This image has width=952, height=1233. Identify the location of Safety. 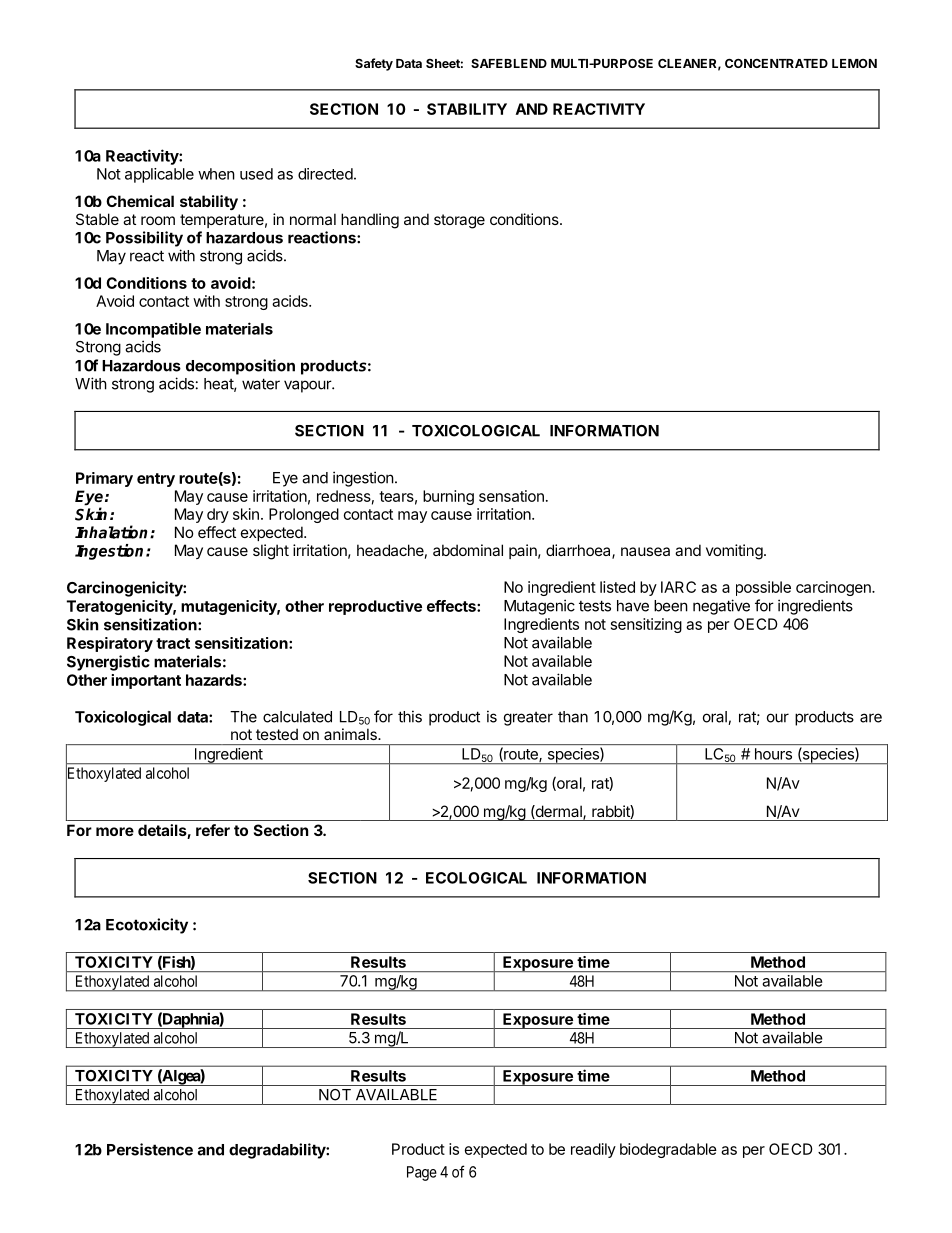
(374, 64).
